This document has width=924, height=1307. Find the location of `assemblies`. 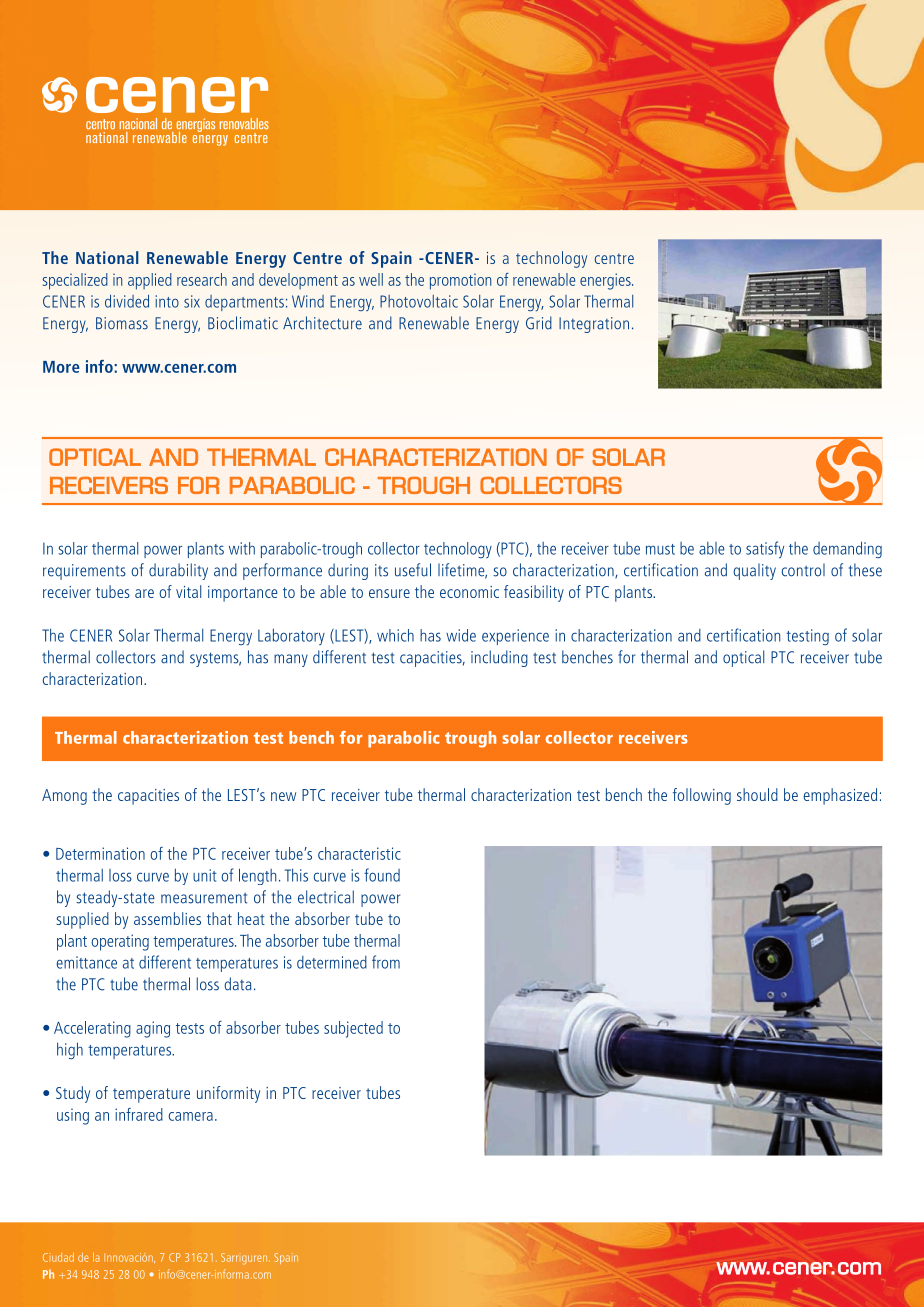

assemblies is located at coordinates (167, 918).
